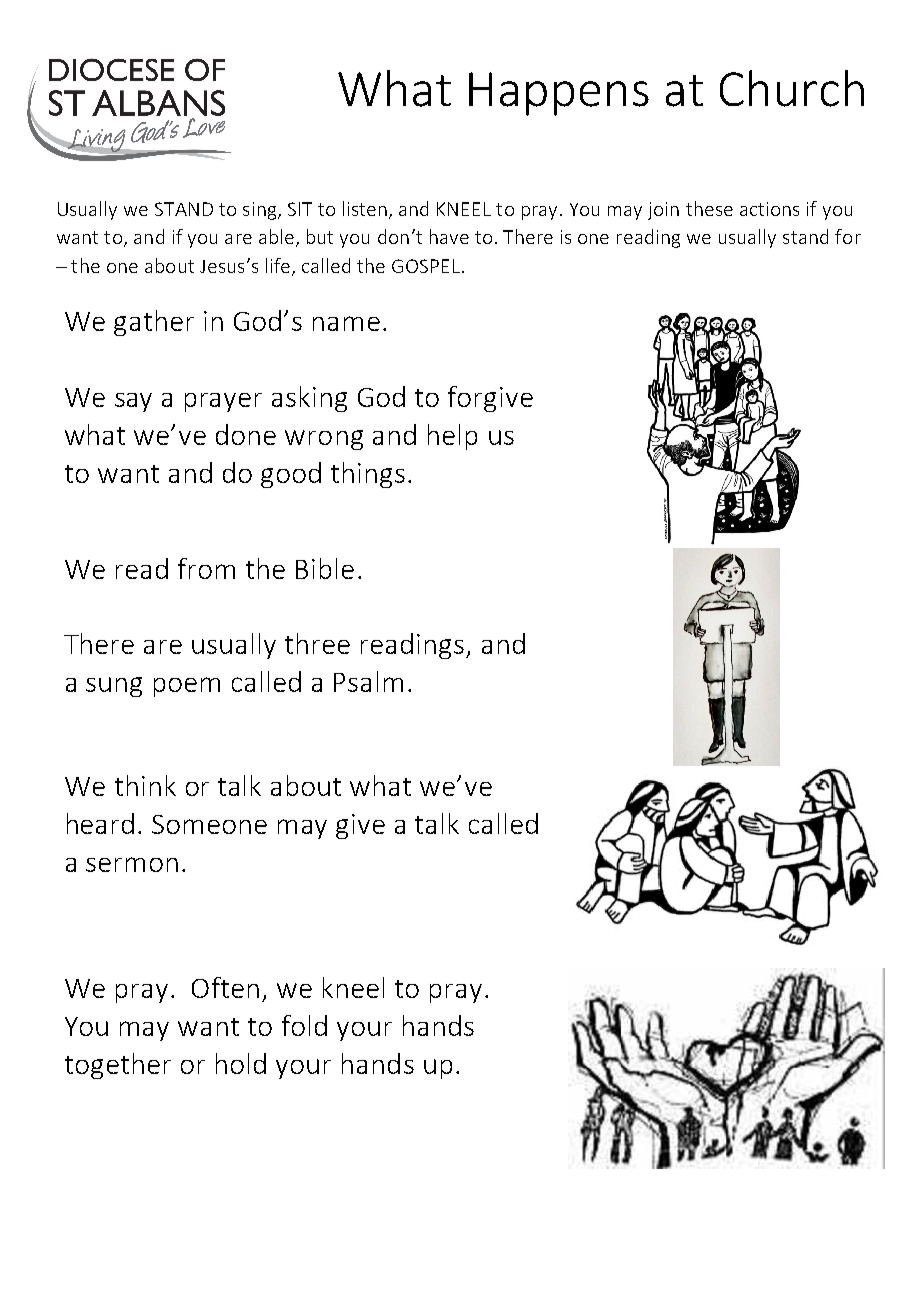 This screenshot has height=1308, width=924. What do you see at coordinates (304, 1025) in the screenshot?
I see `fold` at bounding box center [304, 1025].
